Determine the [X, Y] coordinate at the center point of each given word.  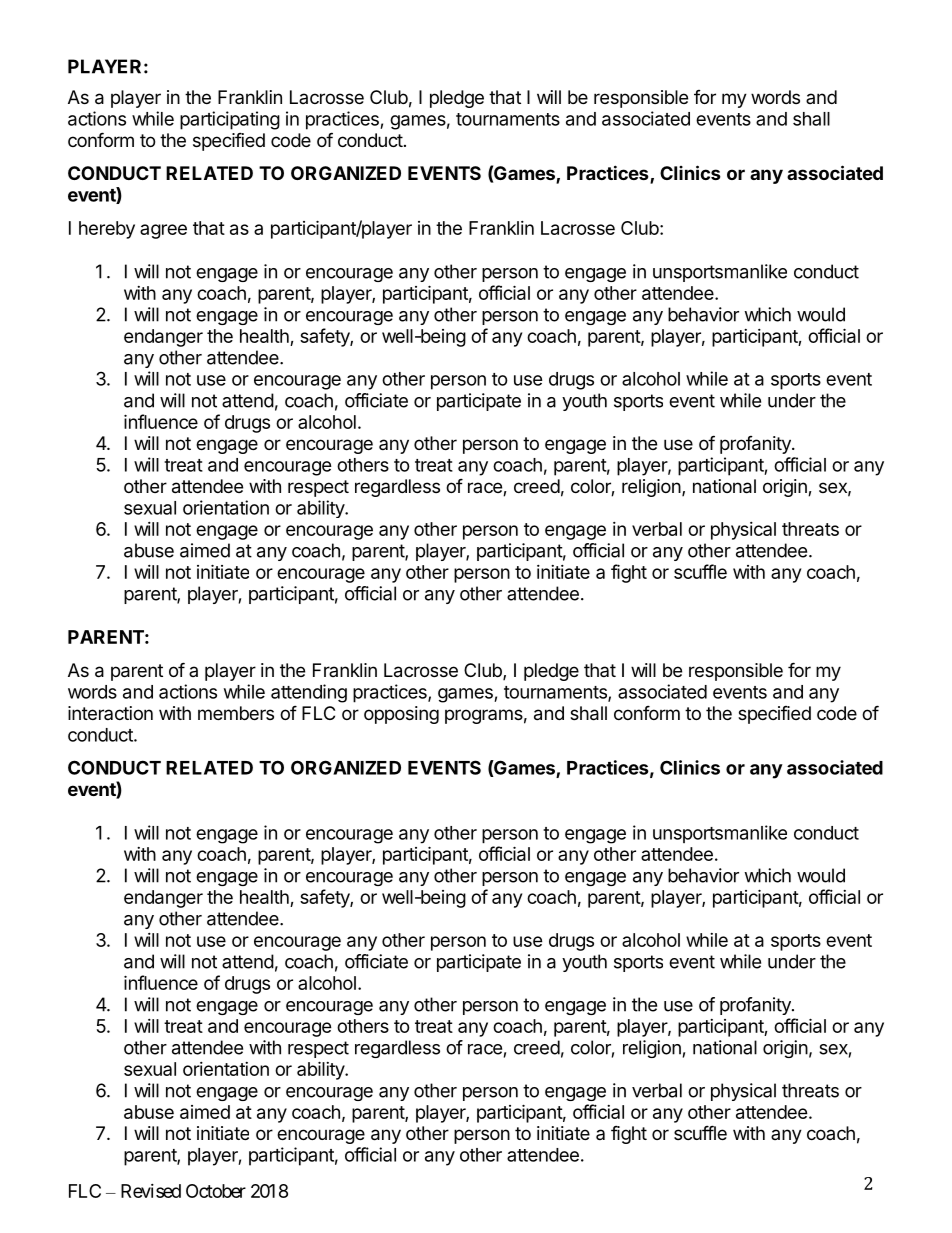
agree [163, 231]
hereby [107, 230]
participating [230, 120]
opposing [401, 715]
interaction [110, 713]
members [236, 713]
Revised [151, 1191]
